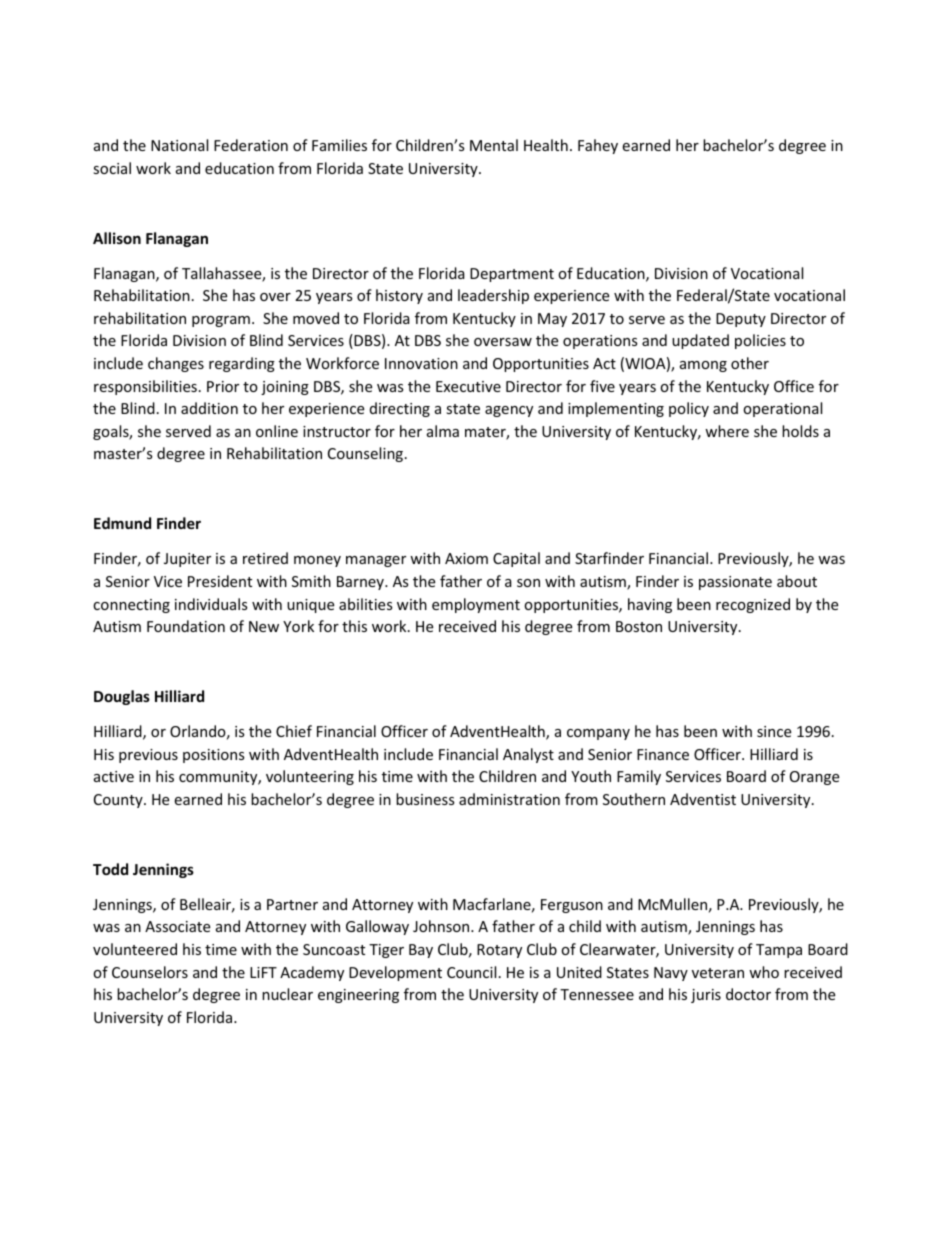 This screenshot has height=1233, width=952. What do you see at coordinates (176, 364) in the screenshot?
I see `changes` at bounding box center [176, 364].
